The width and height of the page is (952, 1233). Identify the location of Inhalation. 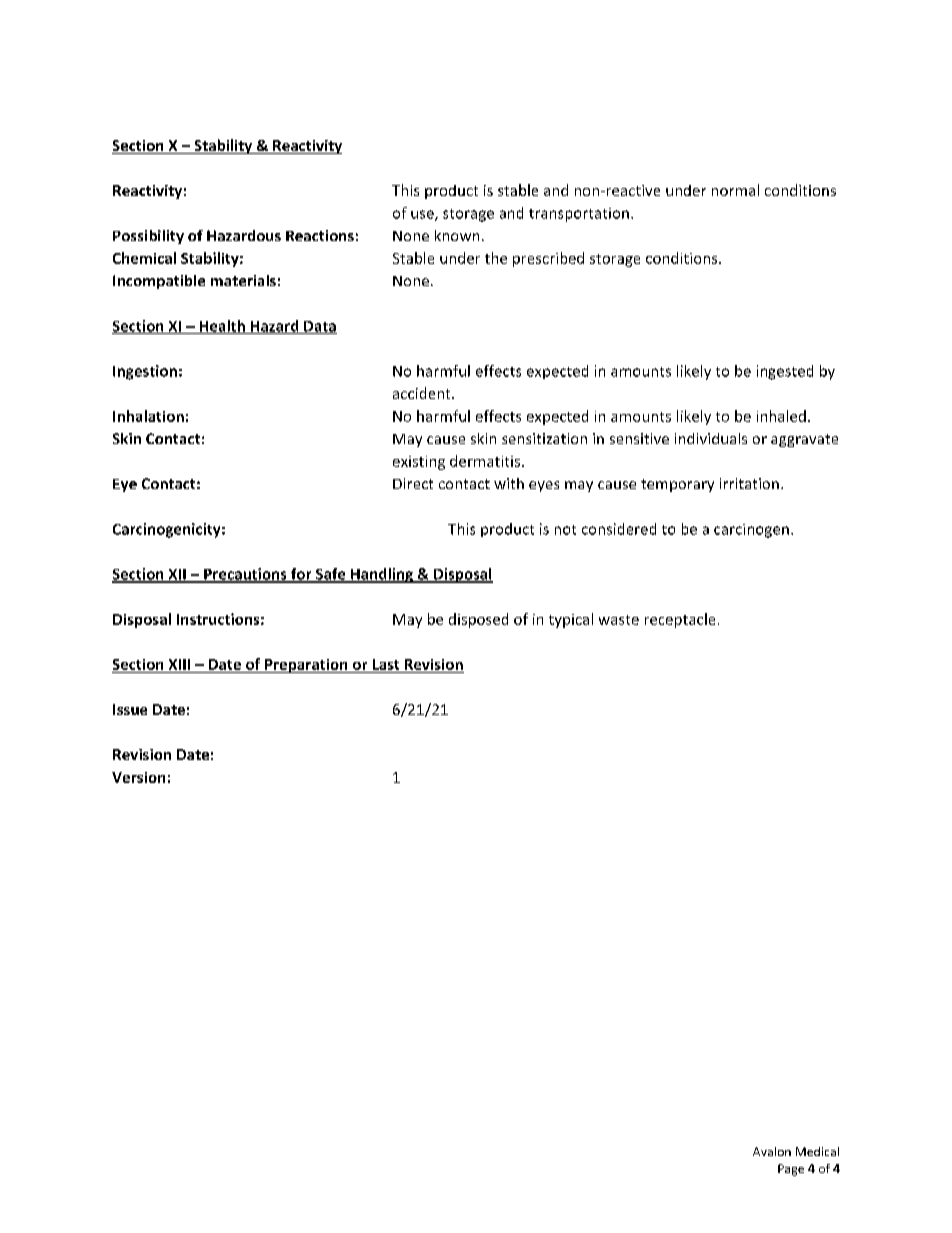
(148, 416).
